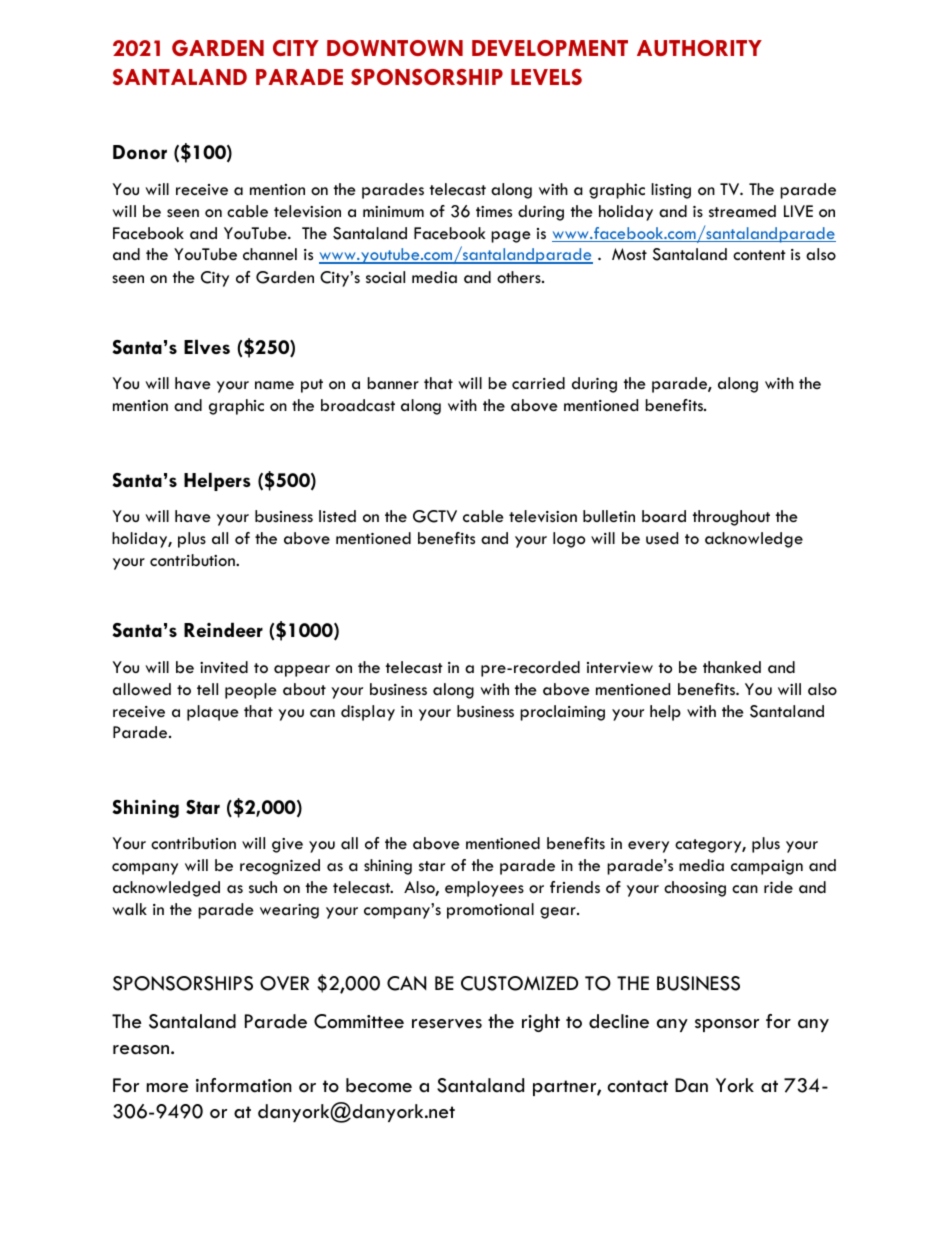 The image size is (952, 1233). I want to click on AUTHORITY, so click(699, 48).
